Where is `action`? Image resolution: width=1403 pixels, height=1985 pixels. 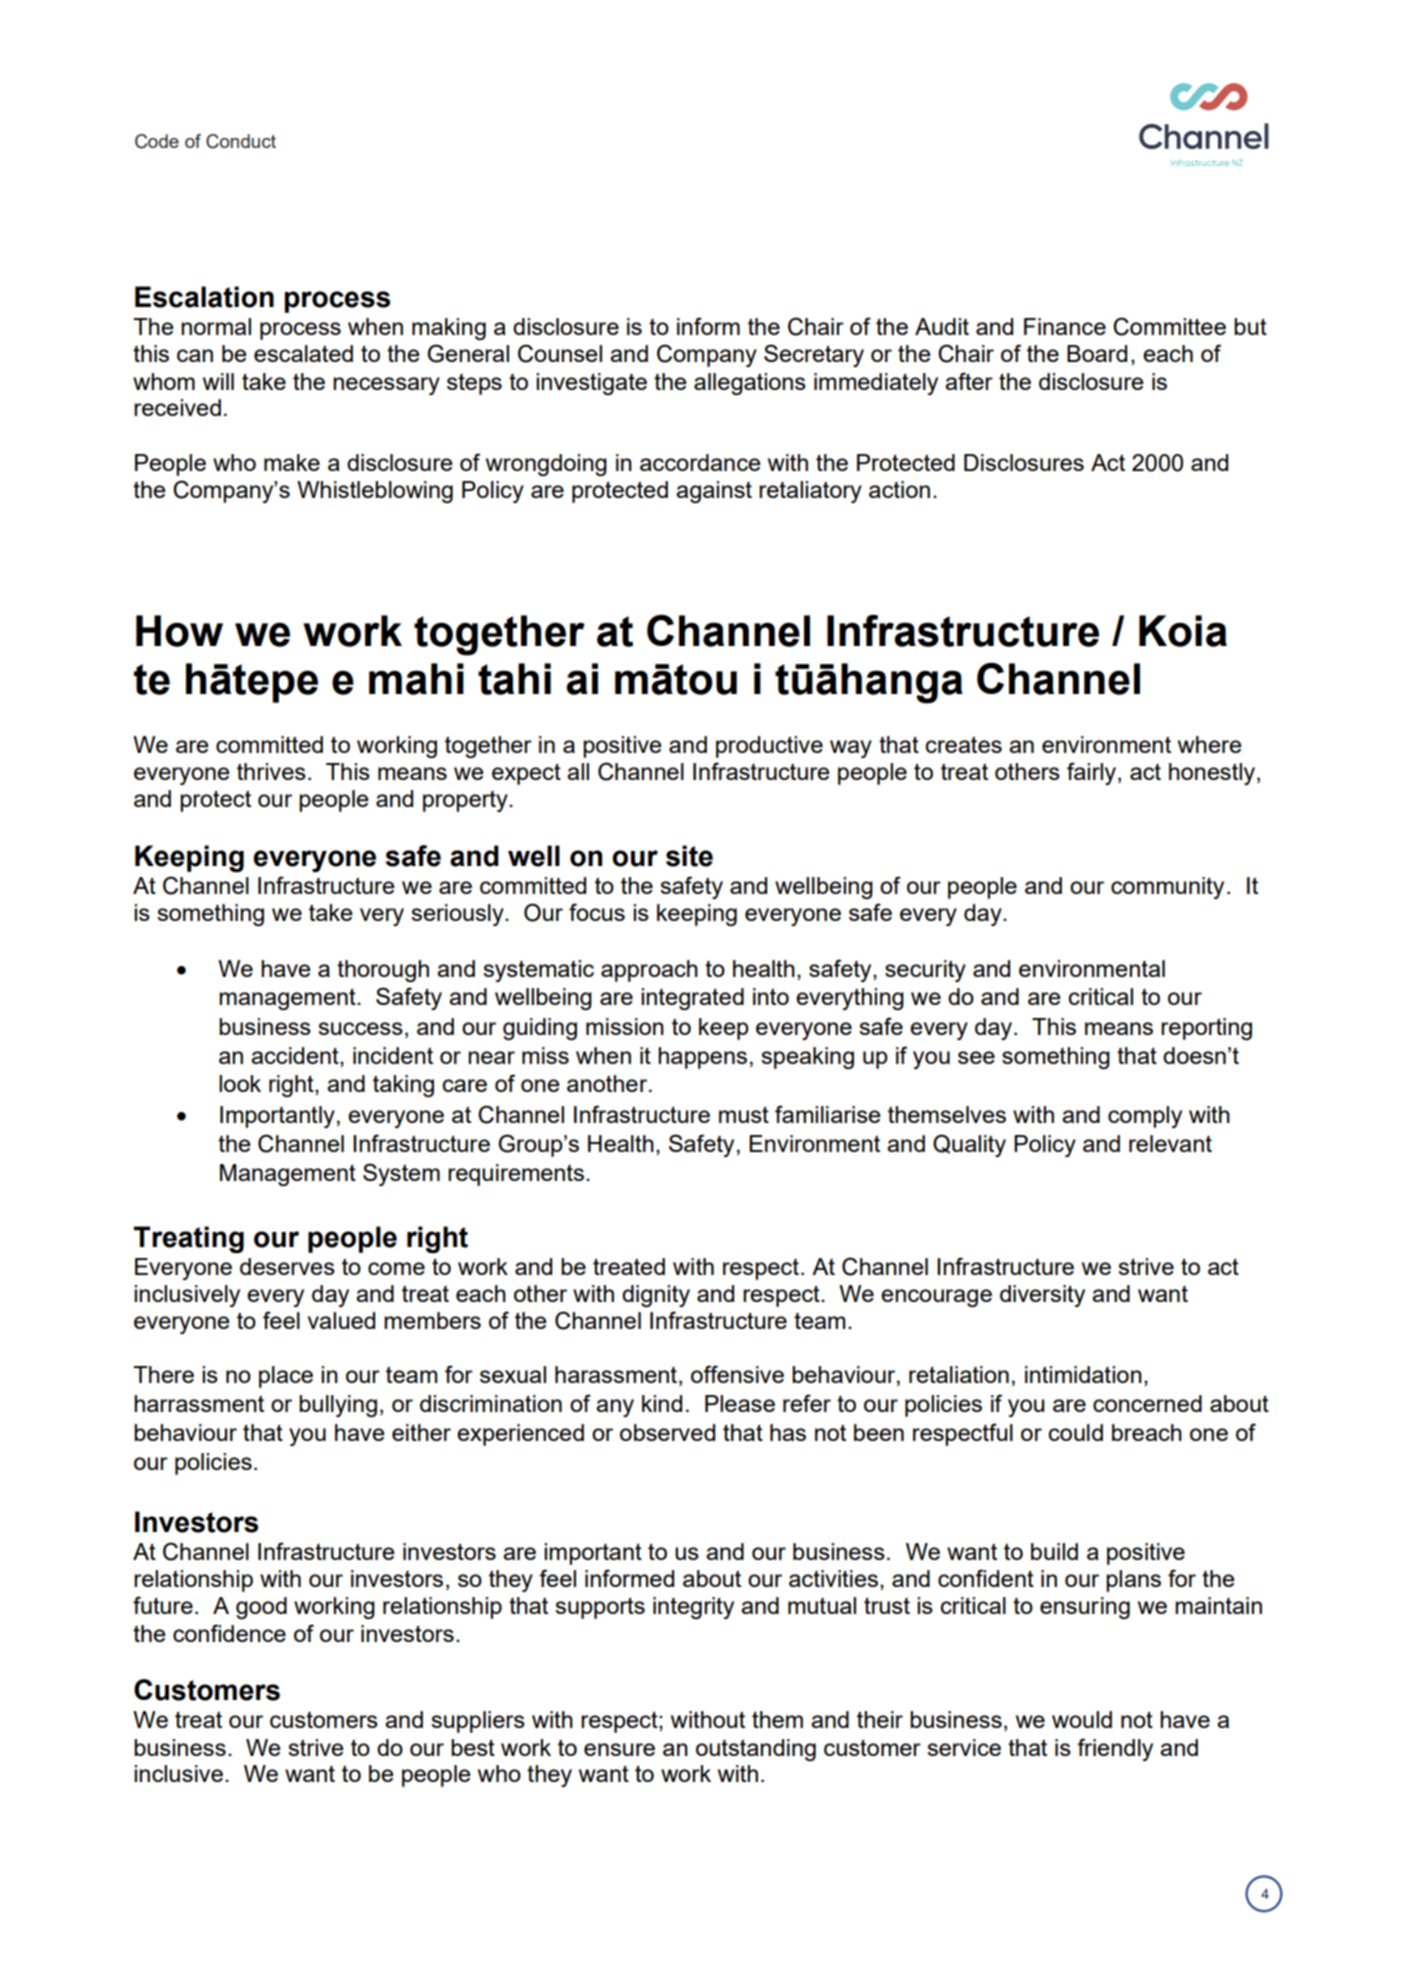
action is located at coordinates (899, 489).
